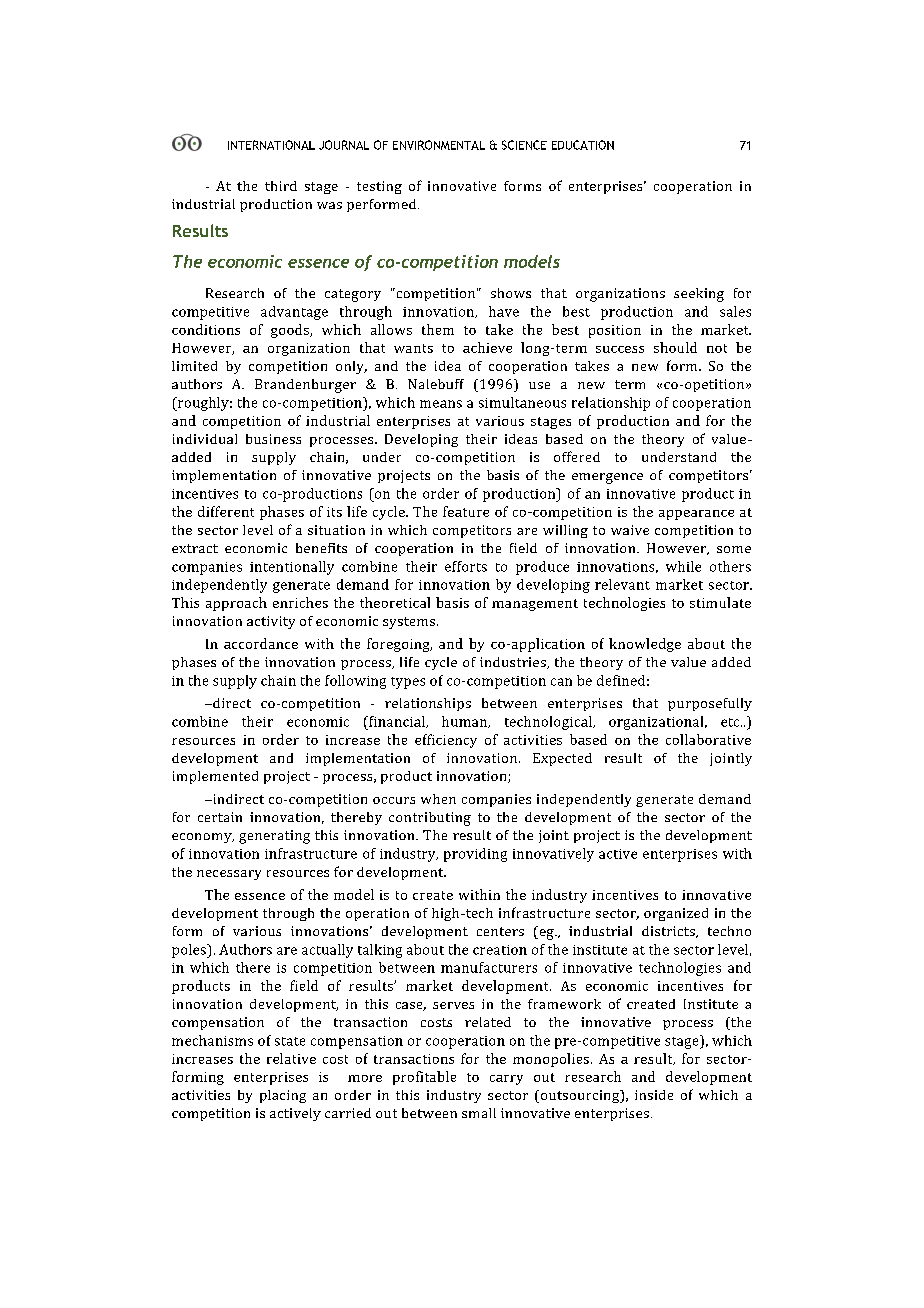 This screenshot has height=1308, width=924. What do you see at coordinates (271, 622) in the screenshot?
I see `activity` at bounding box center [271, 622].
